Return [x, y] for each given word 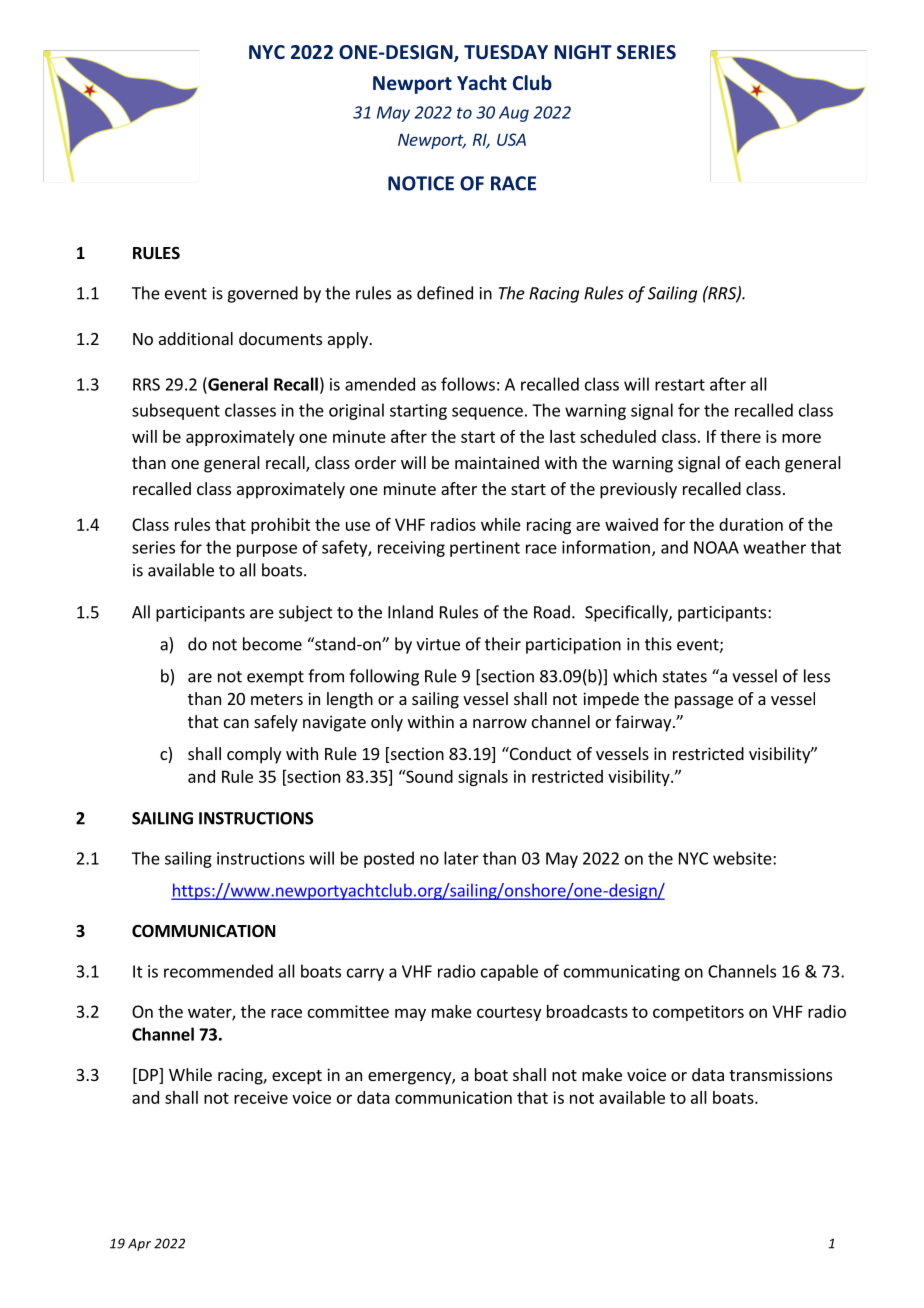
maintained [497, 462]
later [461, 858]
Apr [139, 1245]
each [762, 462]
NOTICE [421, 183]
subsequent [176, 411]
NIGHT [583, 52]
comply [254, 755]
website [743, 858]
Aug [514, 114]
